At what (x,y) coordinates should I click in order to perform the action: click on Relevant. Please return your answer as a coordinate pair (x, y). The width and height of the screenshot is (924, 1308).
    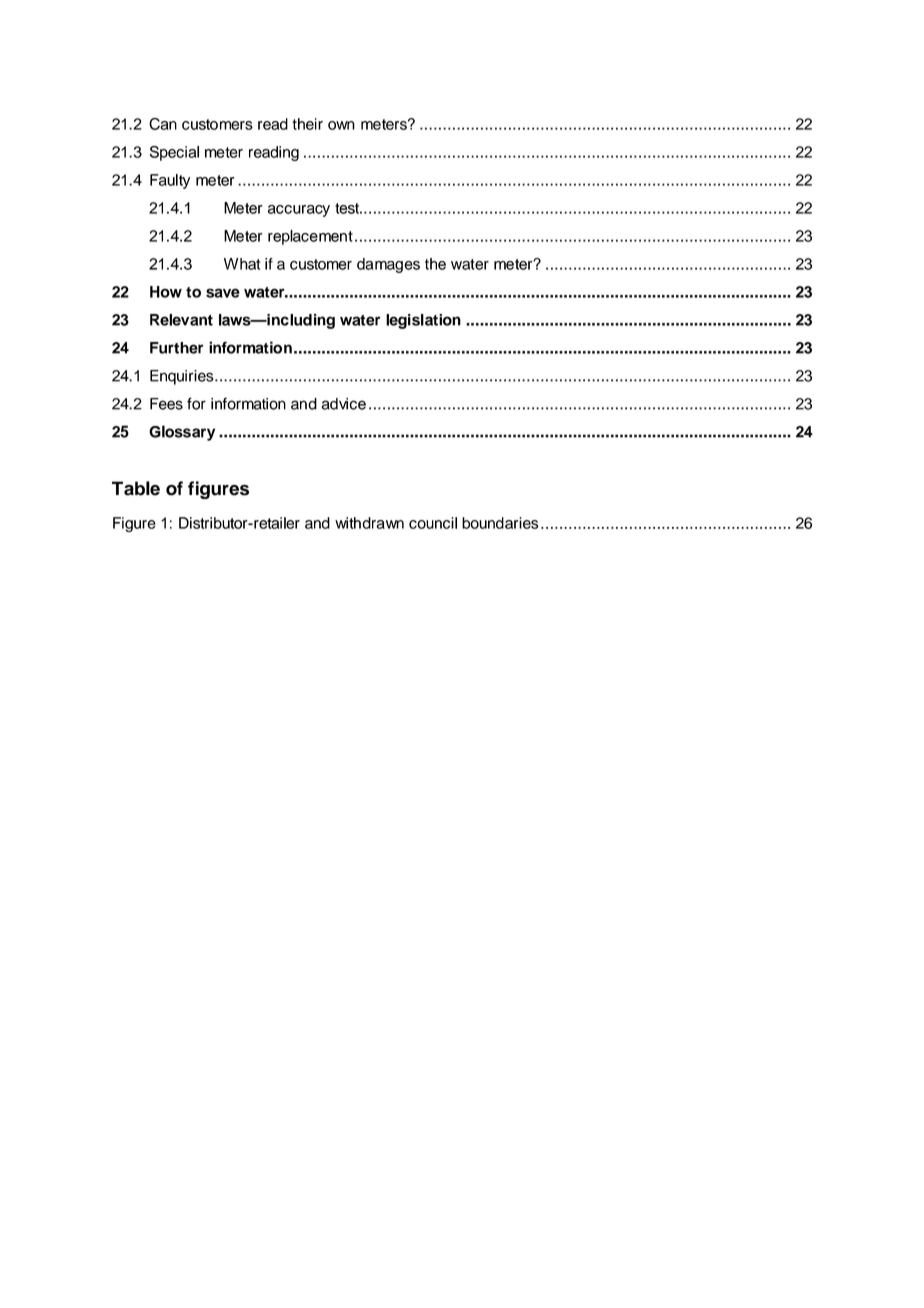
    Looking at the image, I should click on (181, 320).
